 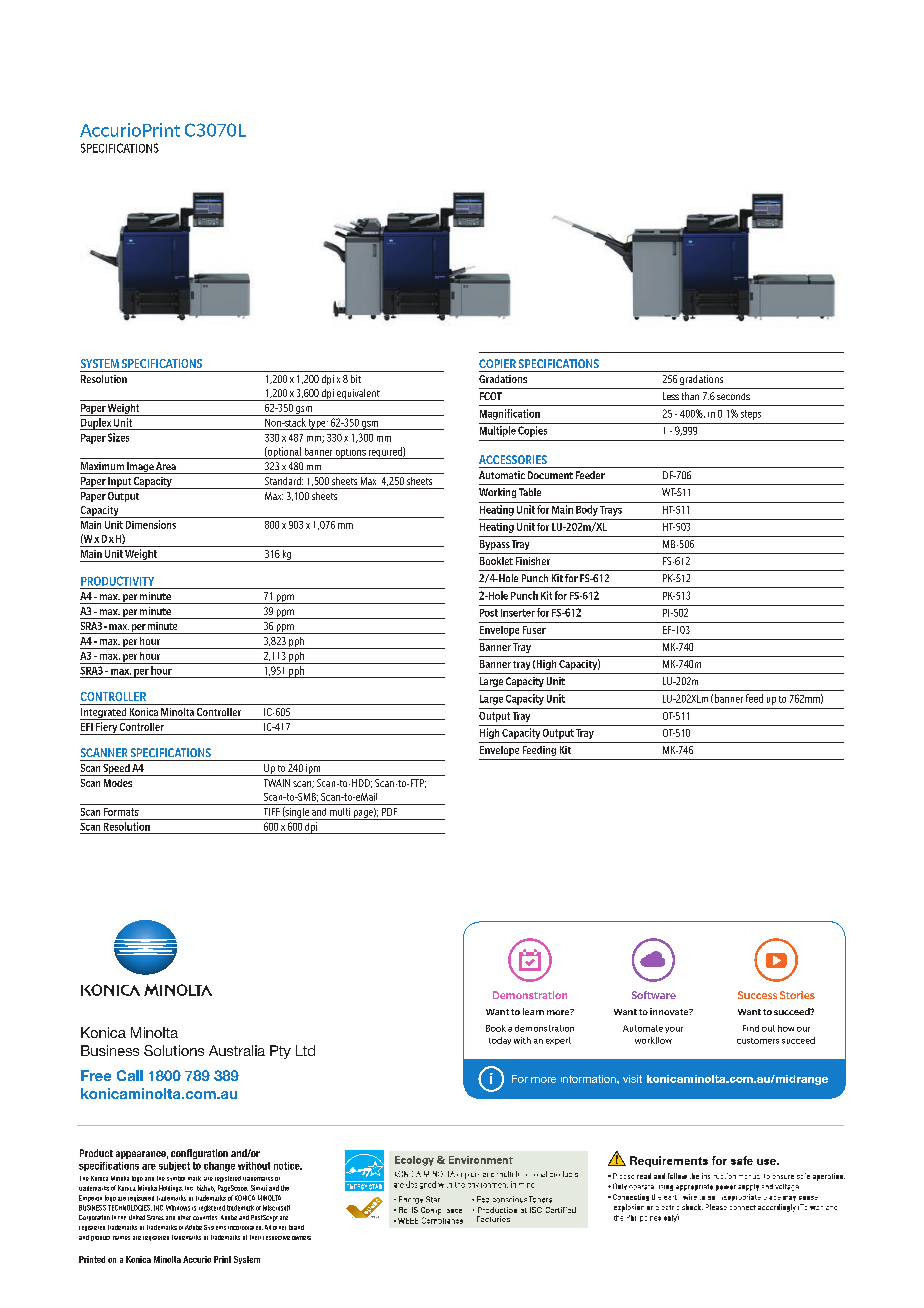 What do you see at coordinates (497, 363) in the document?
I see `COPIER` at bounding box center [497, 363].
